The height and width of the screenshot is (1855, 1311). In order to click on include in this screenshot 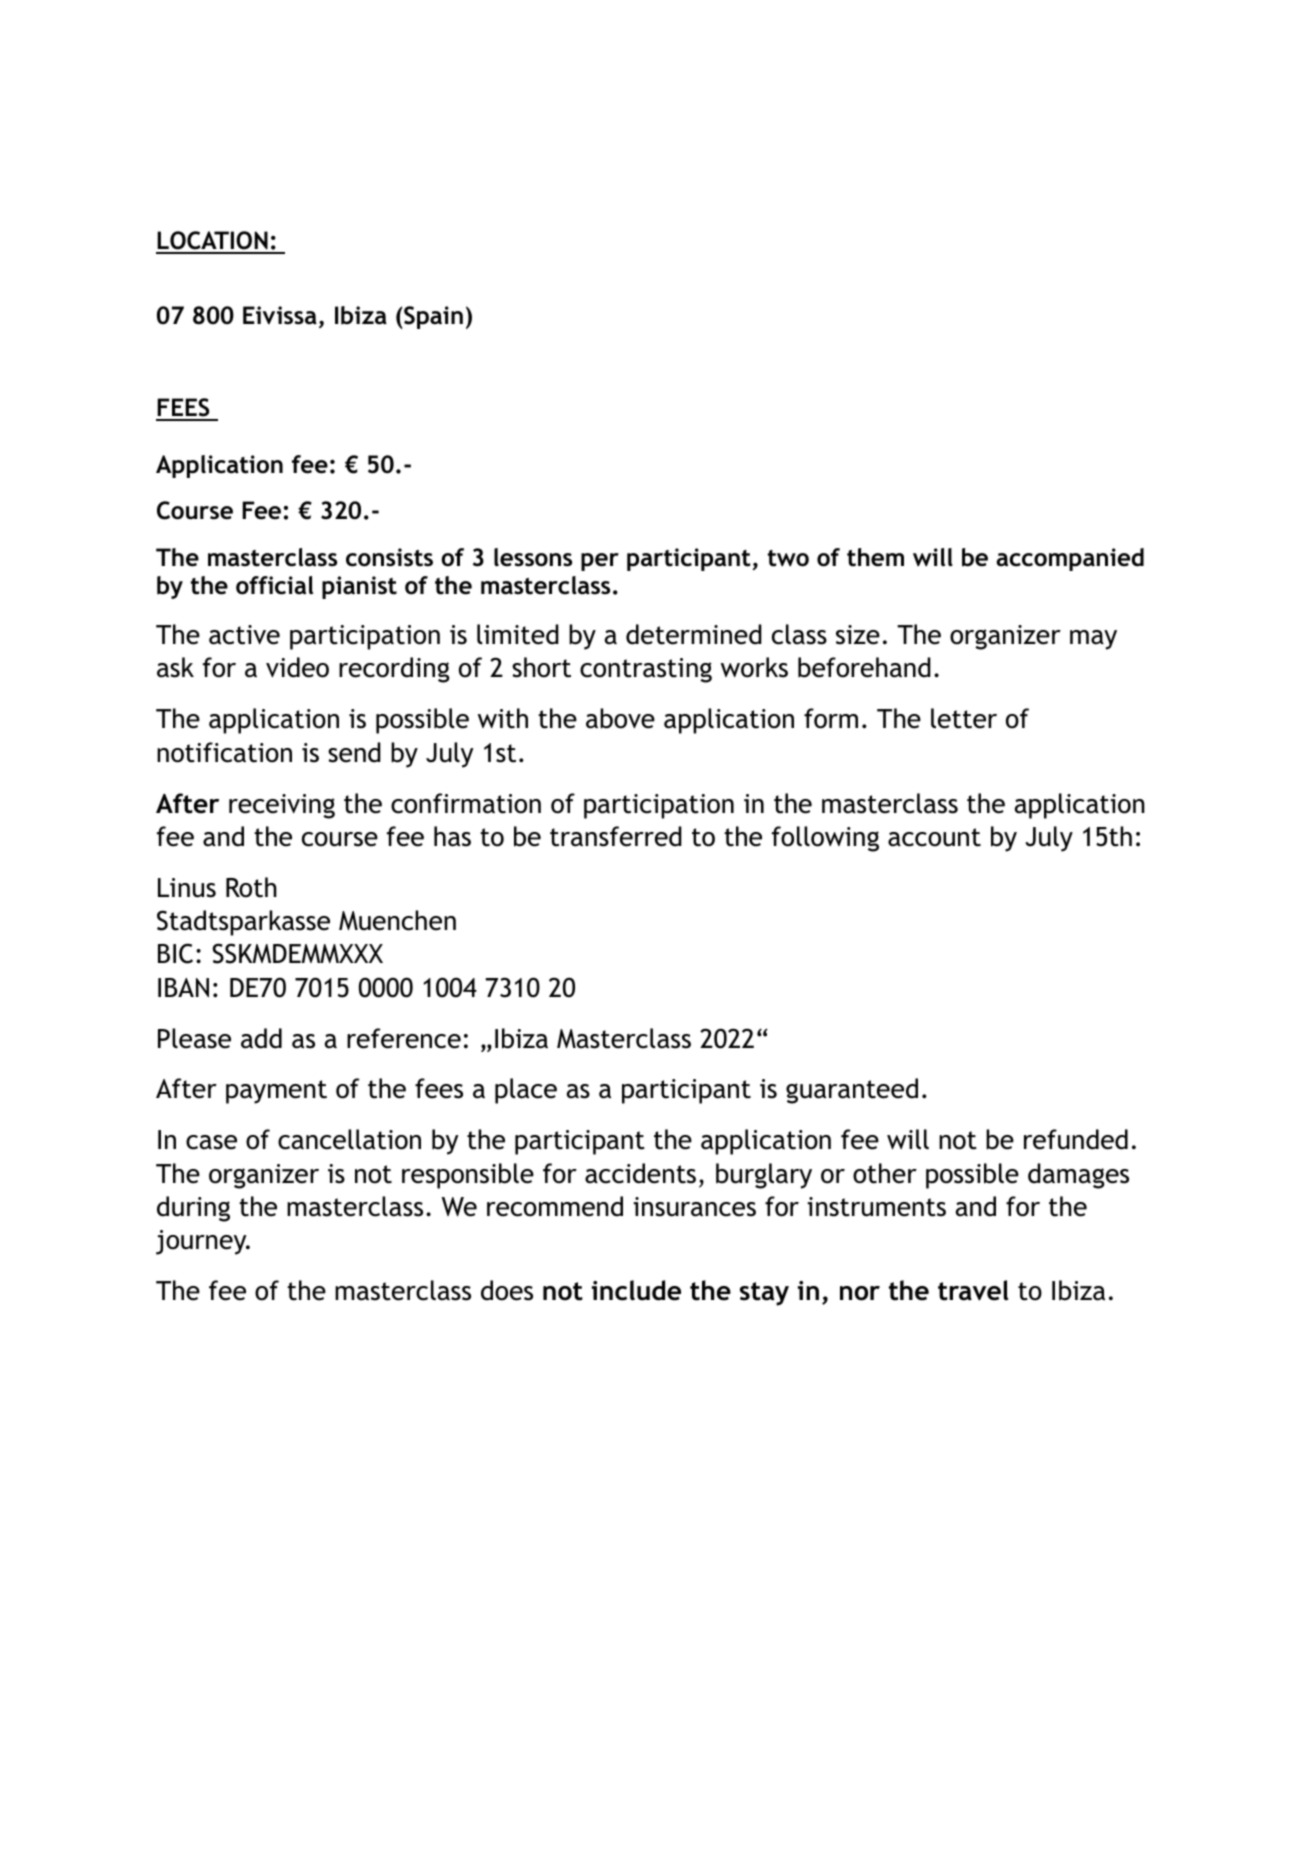, I will do `click(636, 1290)`.
